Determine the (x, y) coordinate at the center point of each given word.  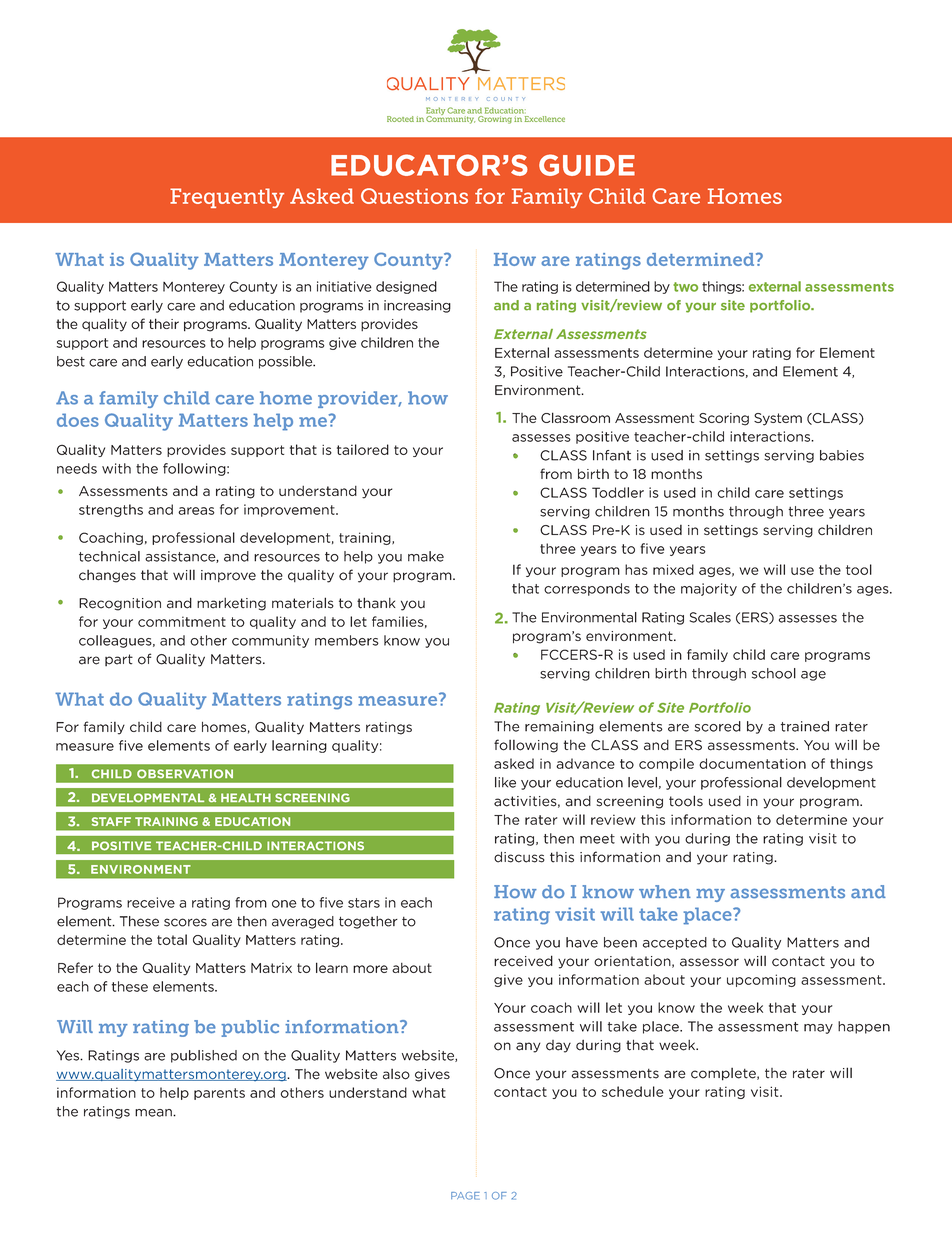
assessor (709, 962)
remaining (559, 727)
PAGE (465, 1196)
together (368, 922)
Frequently (227, 198)
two (685, 287)
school (774, 673)
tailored (363, 449)
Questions (414, 196)
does (78, 420)
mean (154, 1113)
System (778, 419)
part (119, 660)
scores (185, 922)
